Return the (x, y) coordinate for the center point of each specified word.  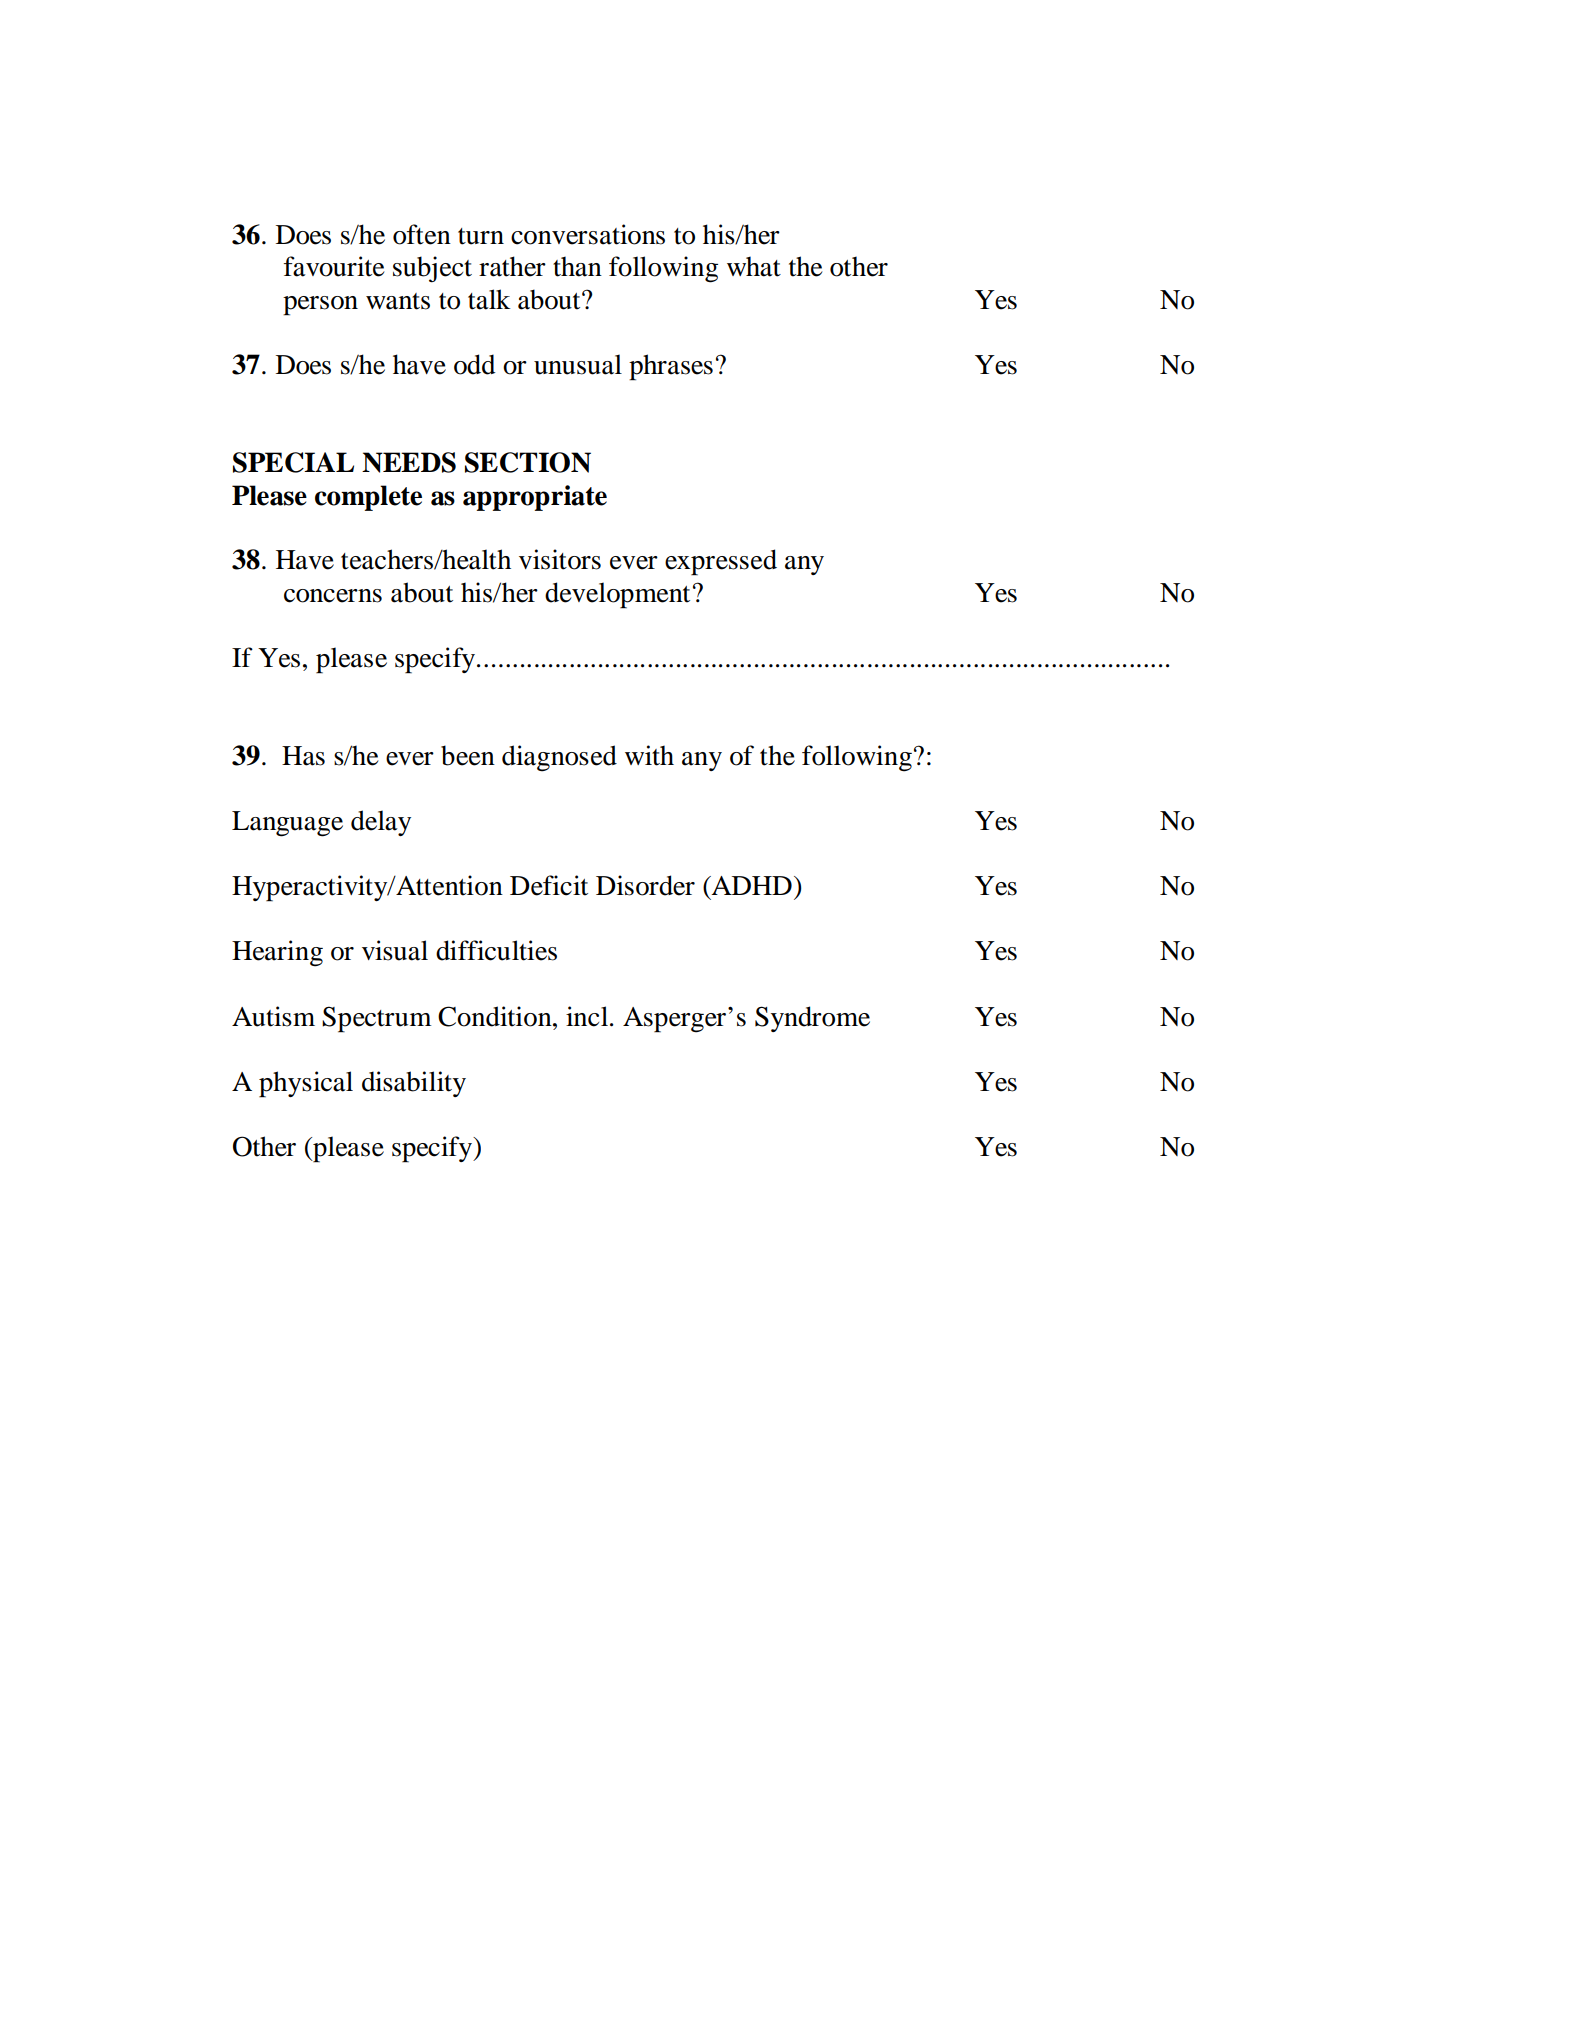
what (754, 266)
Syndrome (812, 1019)
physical (306, 1084)
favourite (334, 266)
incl (588, 1016)
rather (512, 266)
